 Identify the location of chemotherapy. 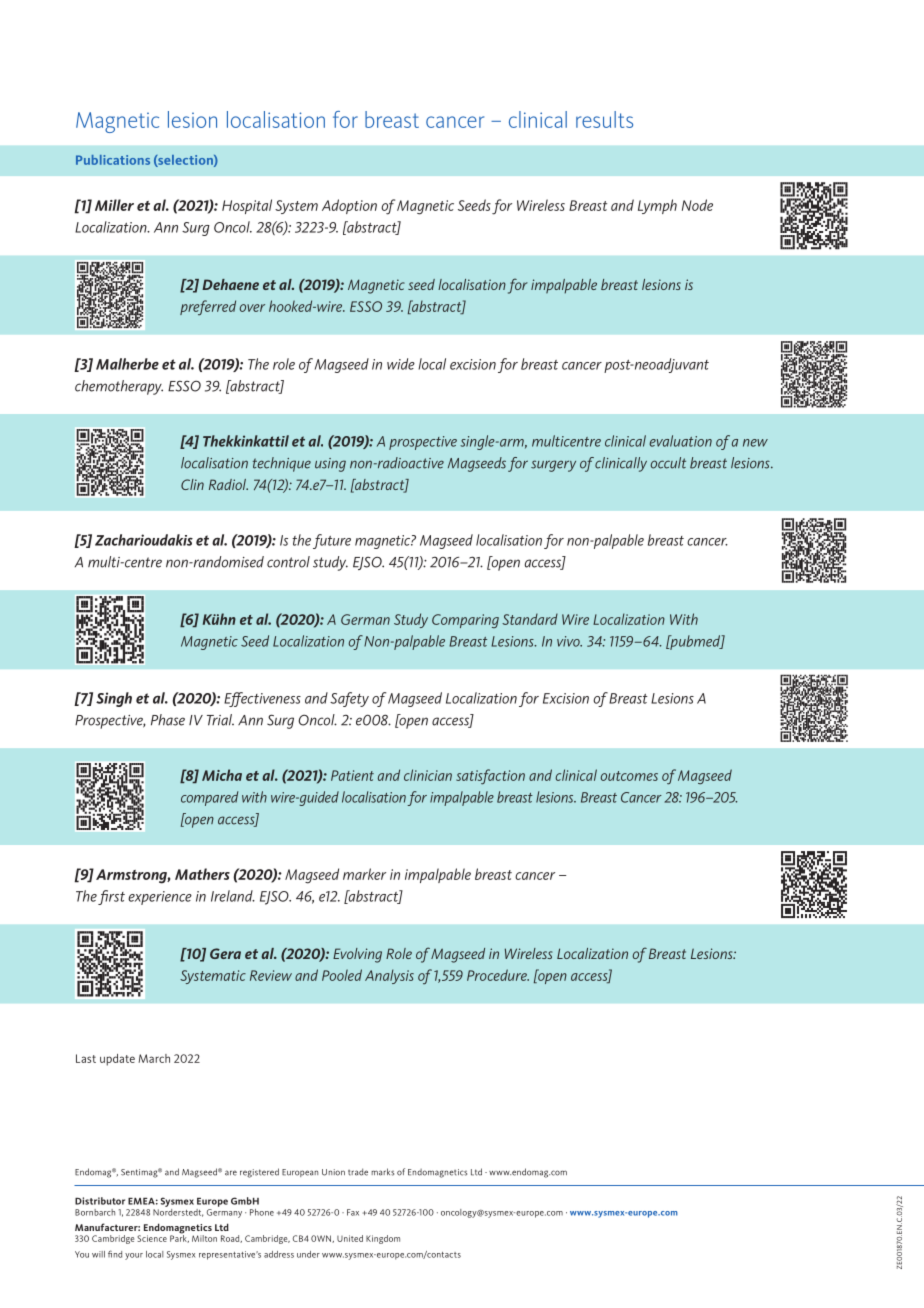
(119, 387).
